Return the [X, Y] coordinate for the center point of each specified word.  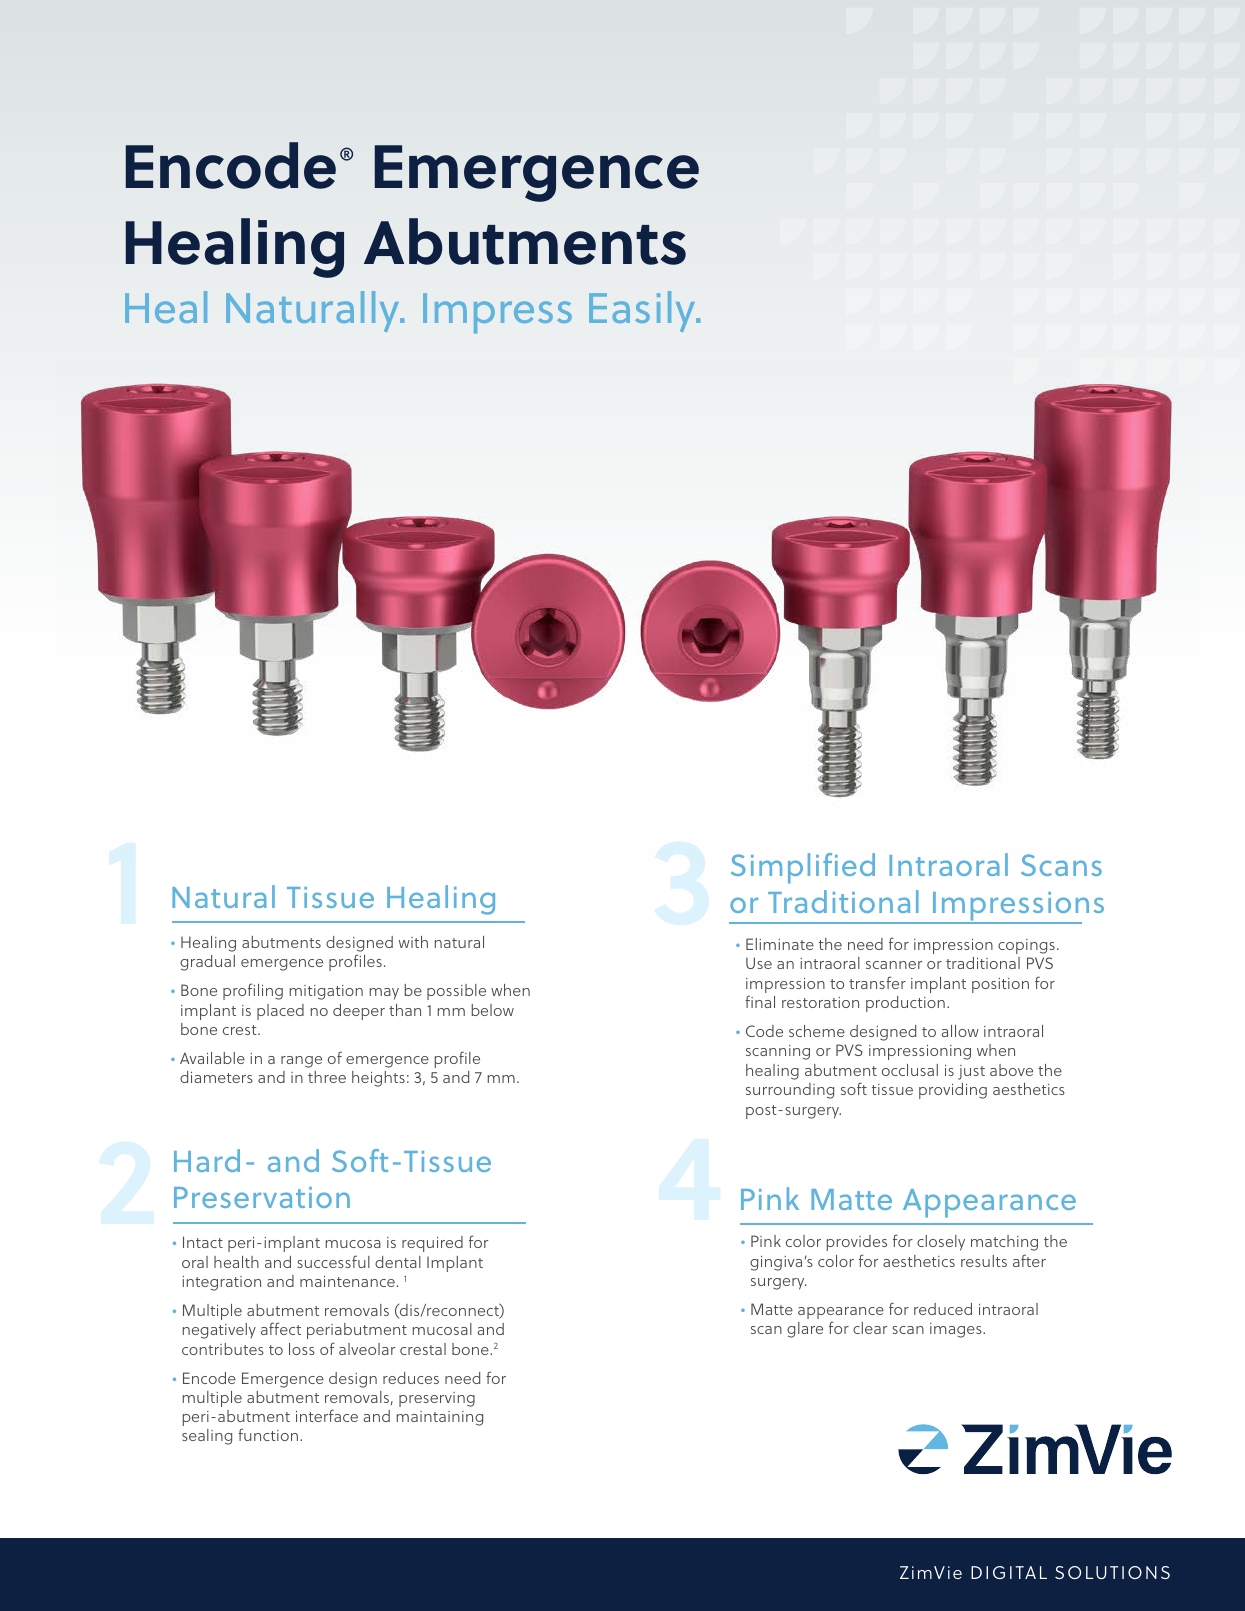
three [327, 1077]
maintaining [440, 1418]
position [1000, 985]
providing [953, 1091]
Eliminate [780, 944]
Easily [643, 311]
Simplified [803, 868]
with [413, 942]
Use [759, 963]
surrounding [790, 1091]
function [268, 1434]
